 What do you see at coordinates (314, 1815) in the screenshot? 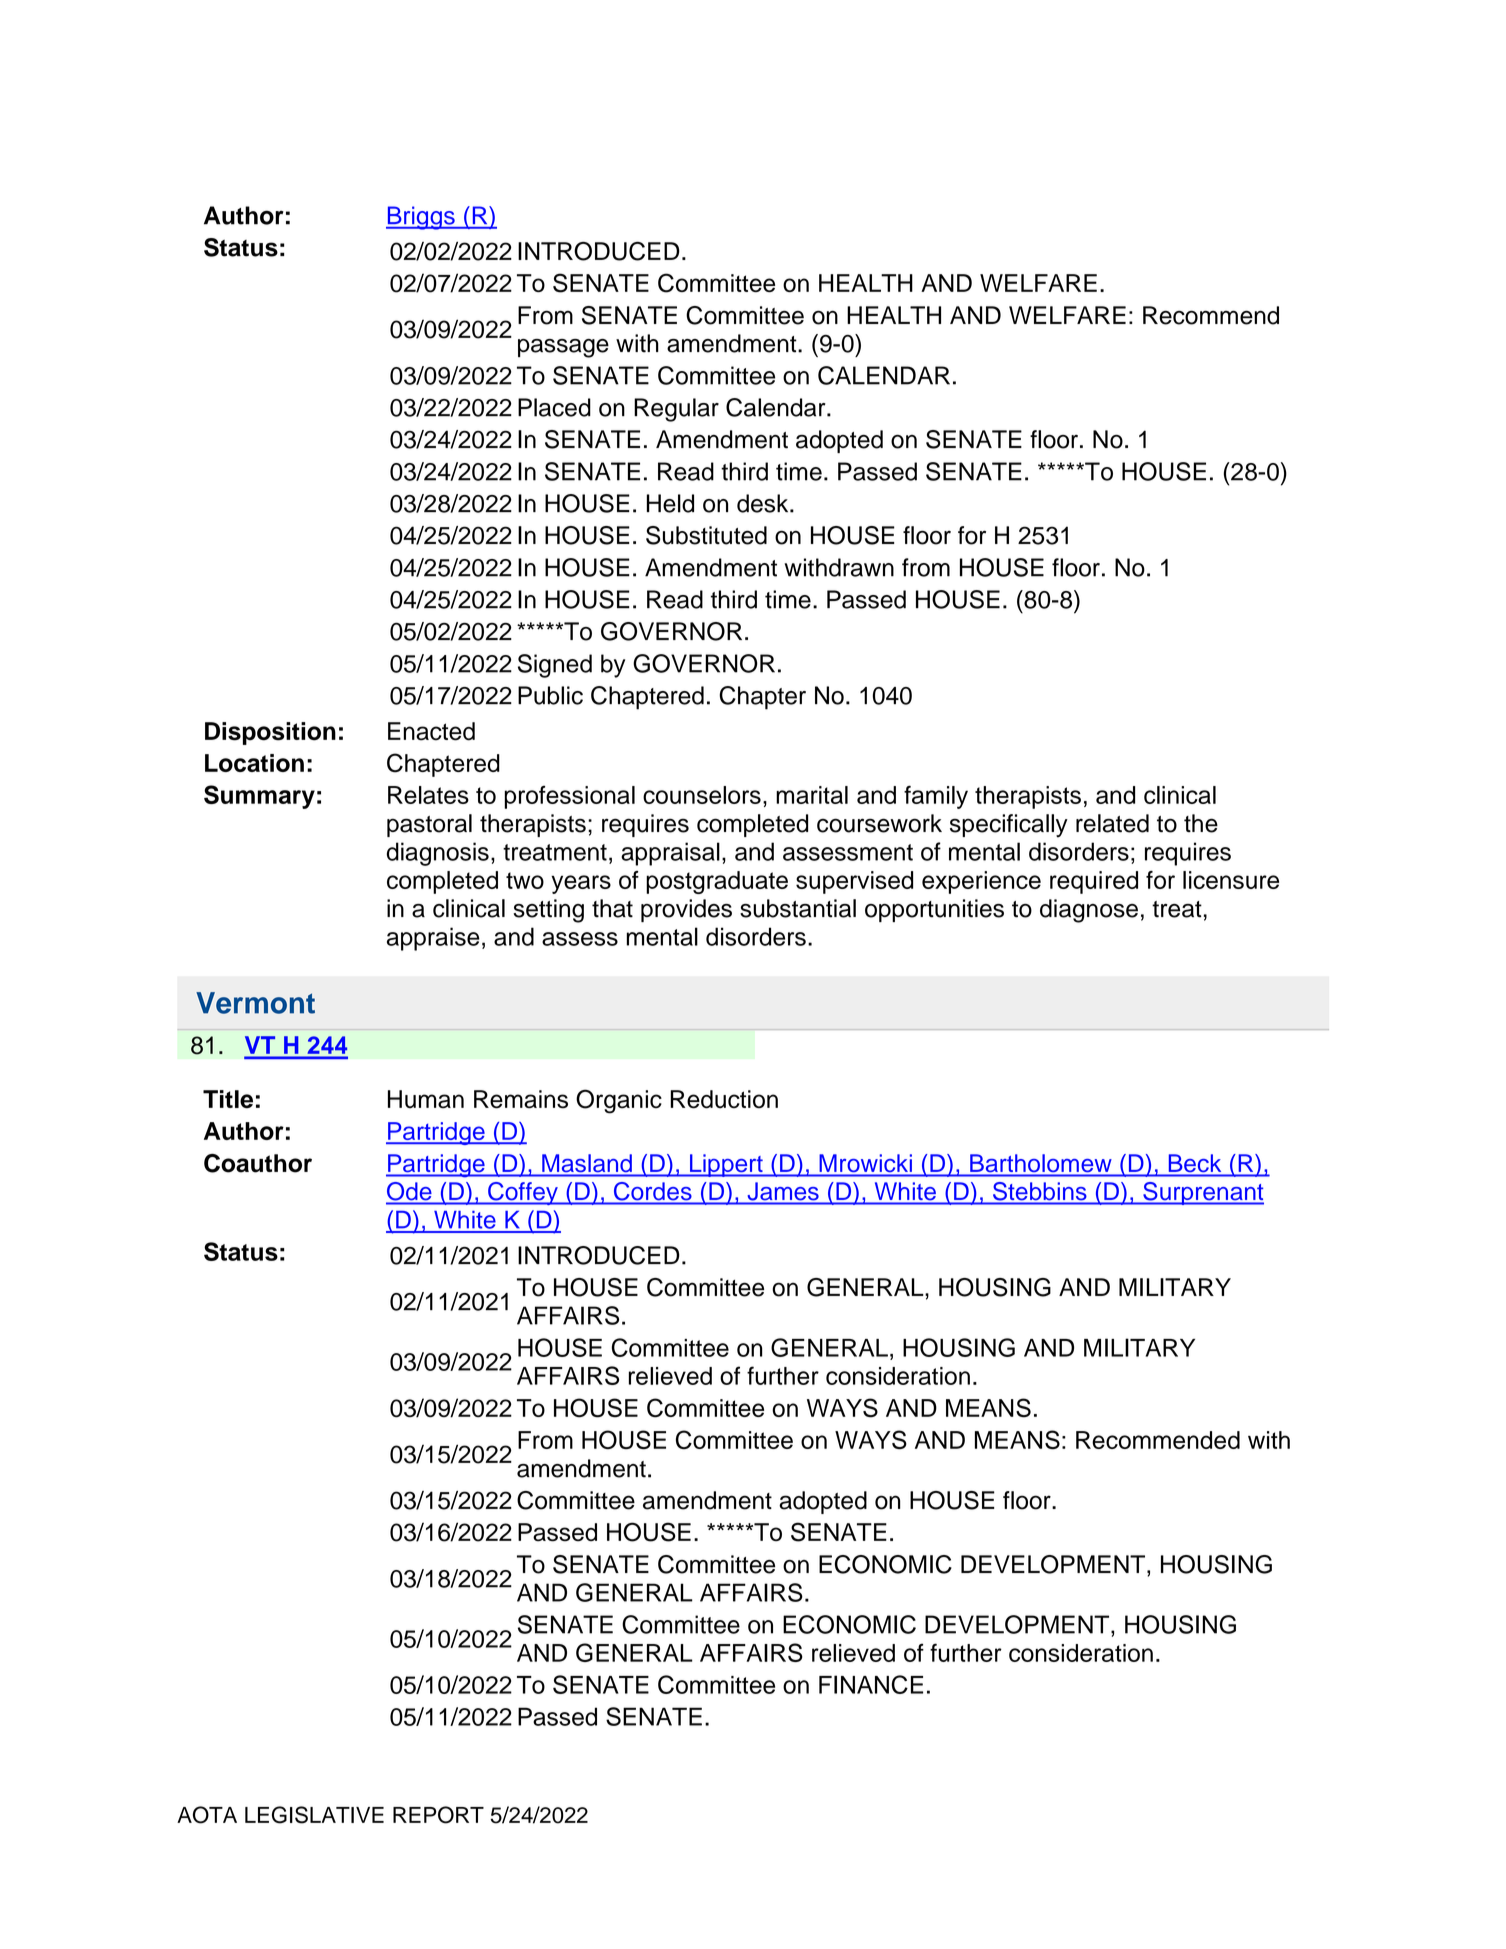
I see `LEGISLATIVE` at bounding box center [314, 1815].
